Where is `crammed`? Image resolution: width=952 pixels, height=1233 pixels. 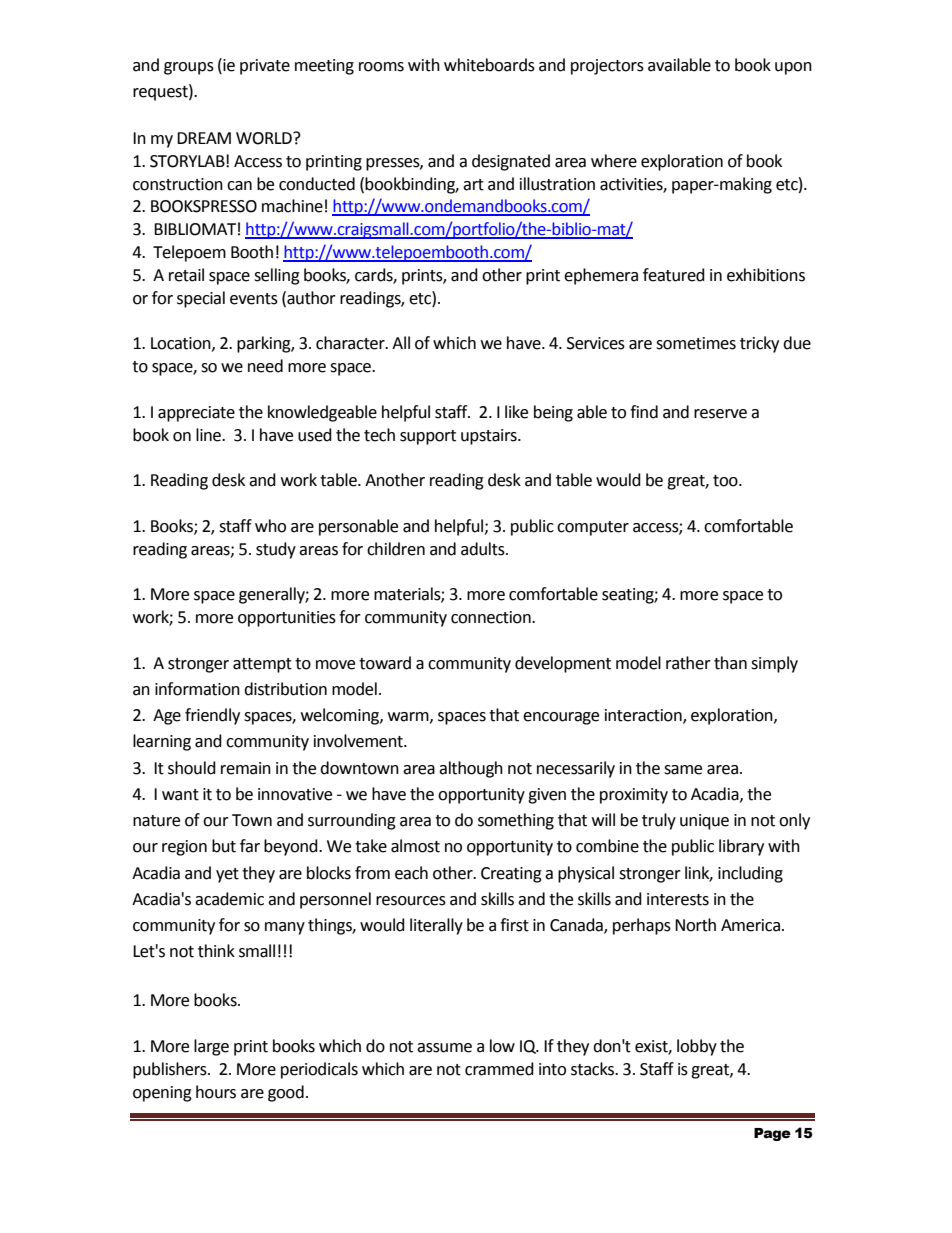 crammed is located at coordinates (499, 1069).
